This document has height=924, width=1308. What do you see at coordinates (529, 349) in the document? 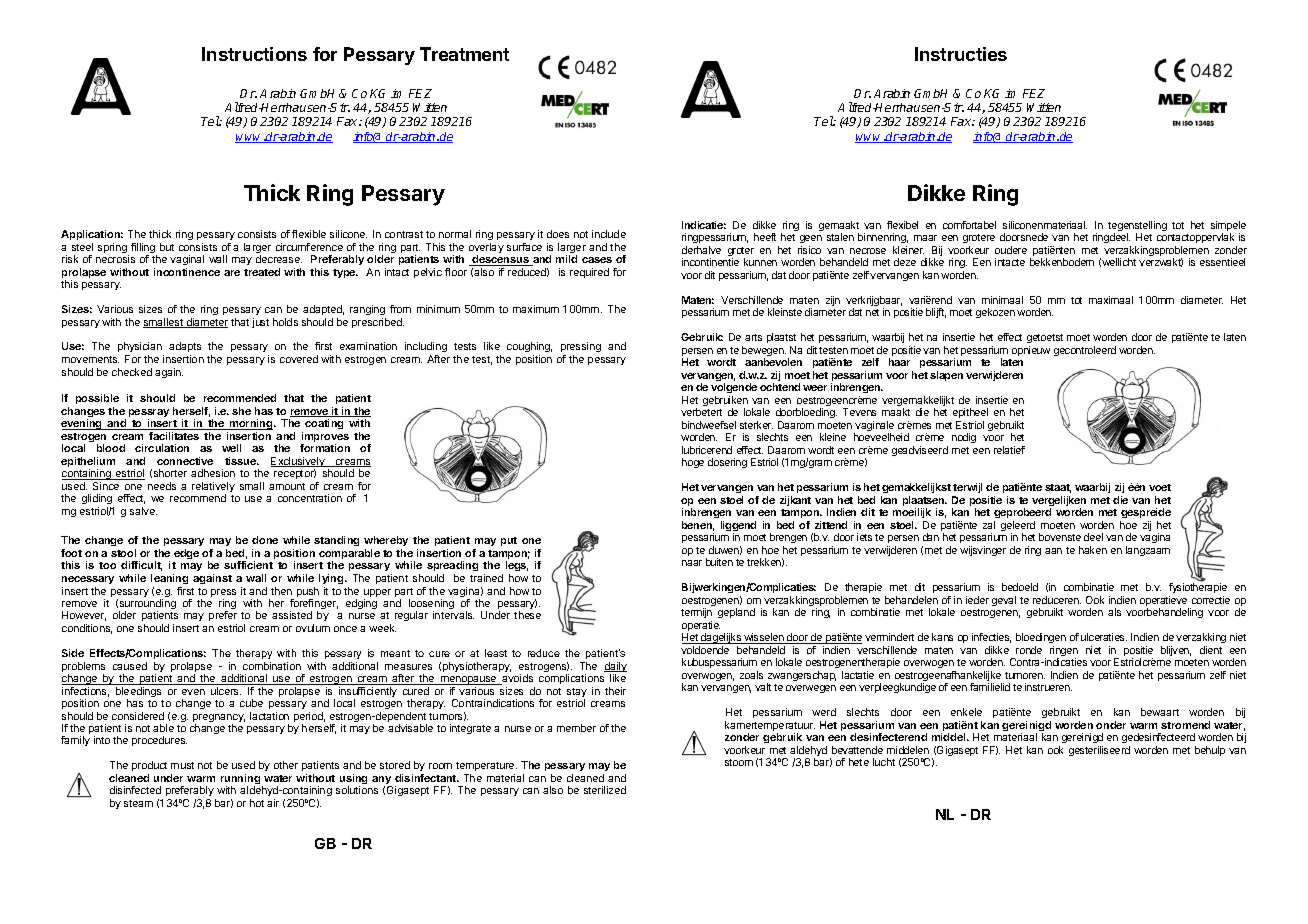
I see `coughing` at bounding box center [529, 349].
